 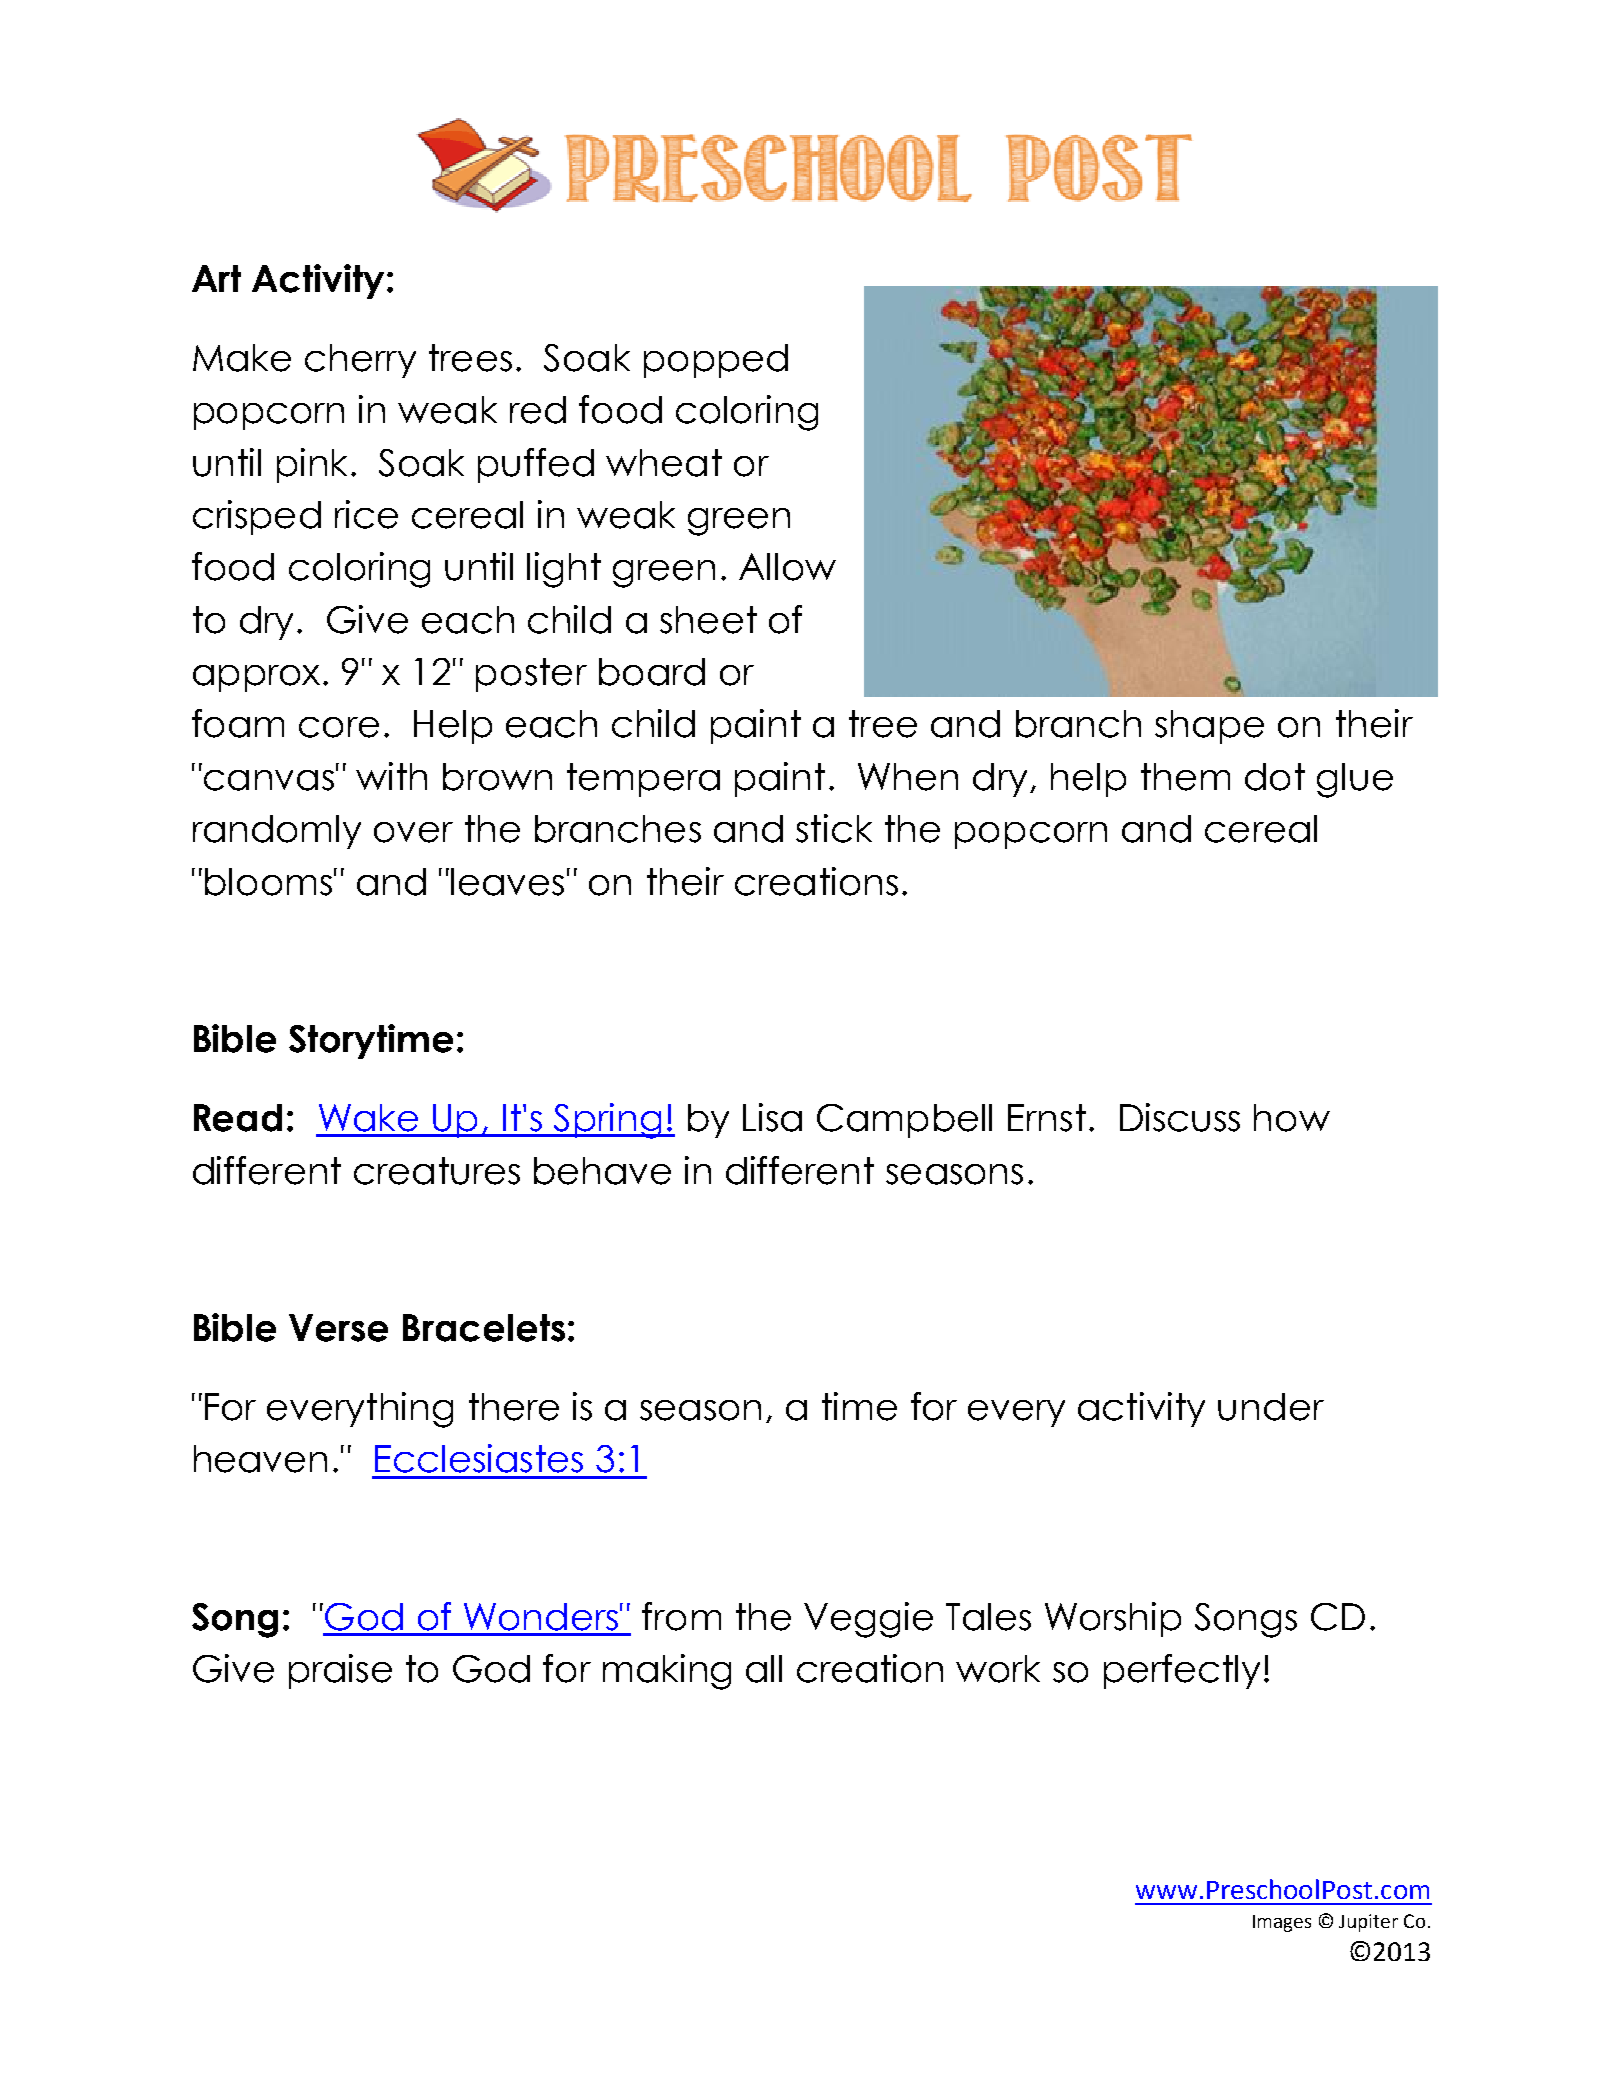 What do you see at coordinates (716, 361) in the screenshot?
I see `popped` at bounding box center [716, 361].
